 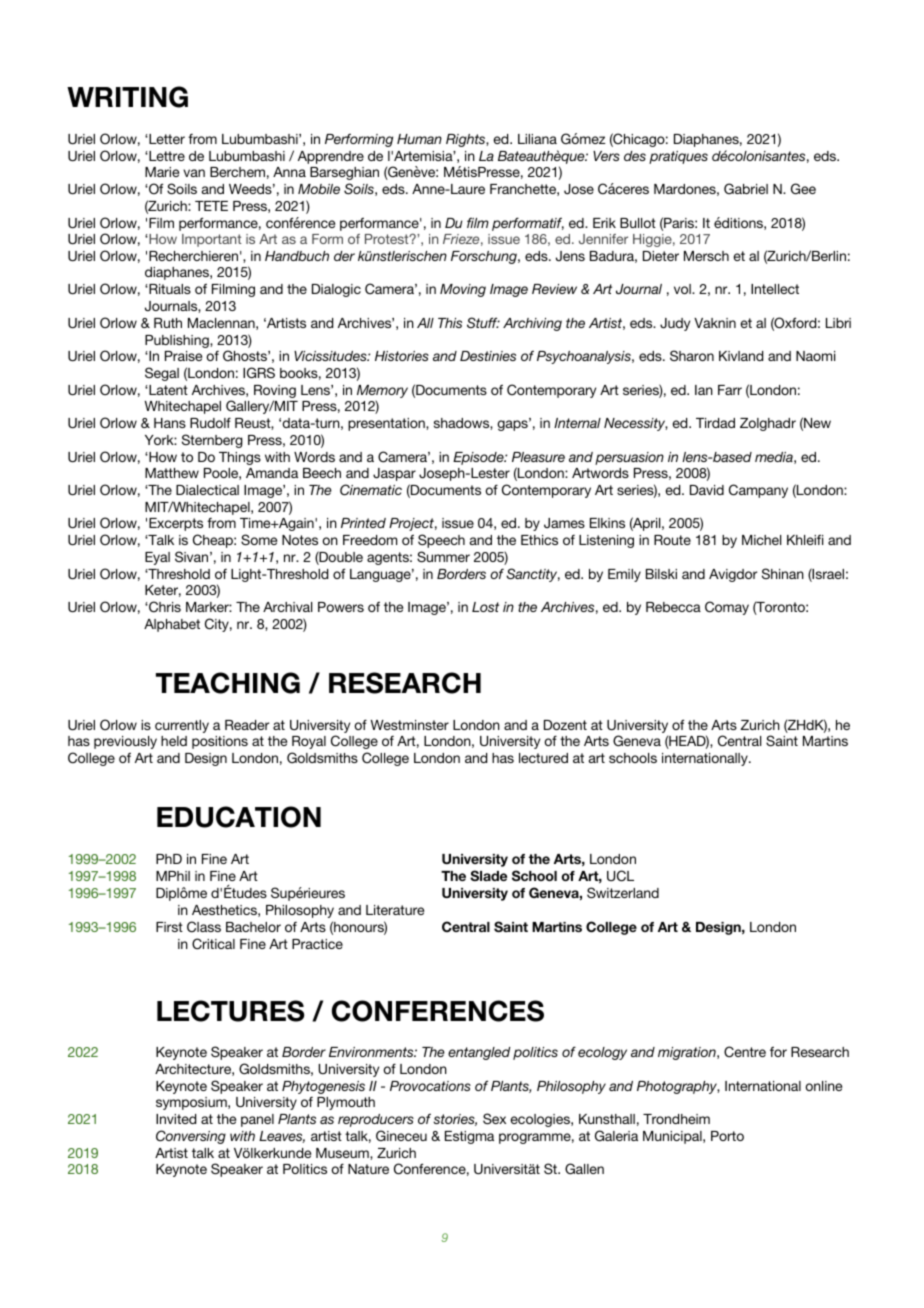 I want to click on Invited, so click(x=176, y=1119).
